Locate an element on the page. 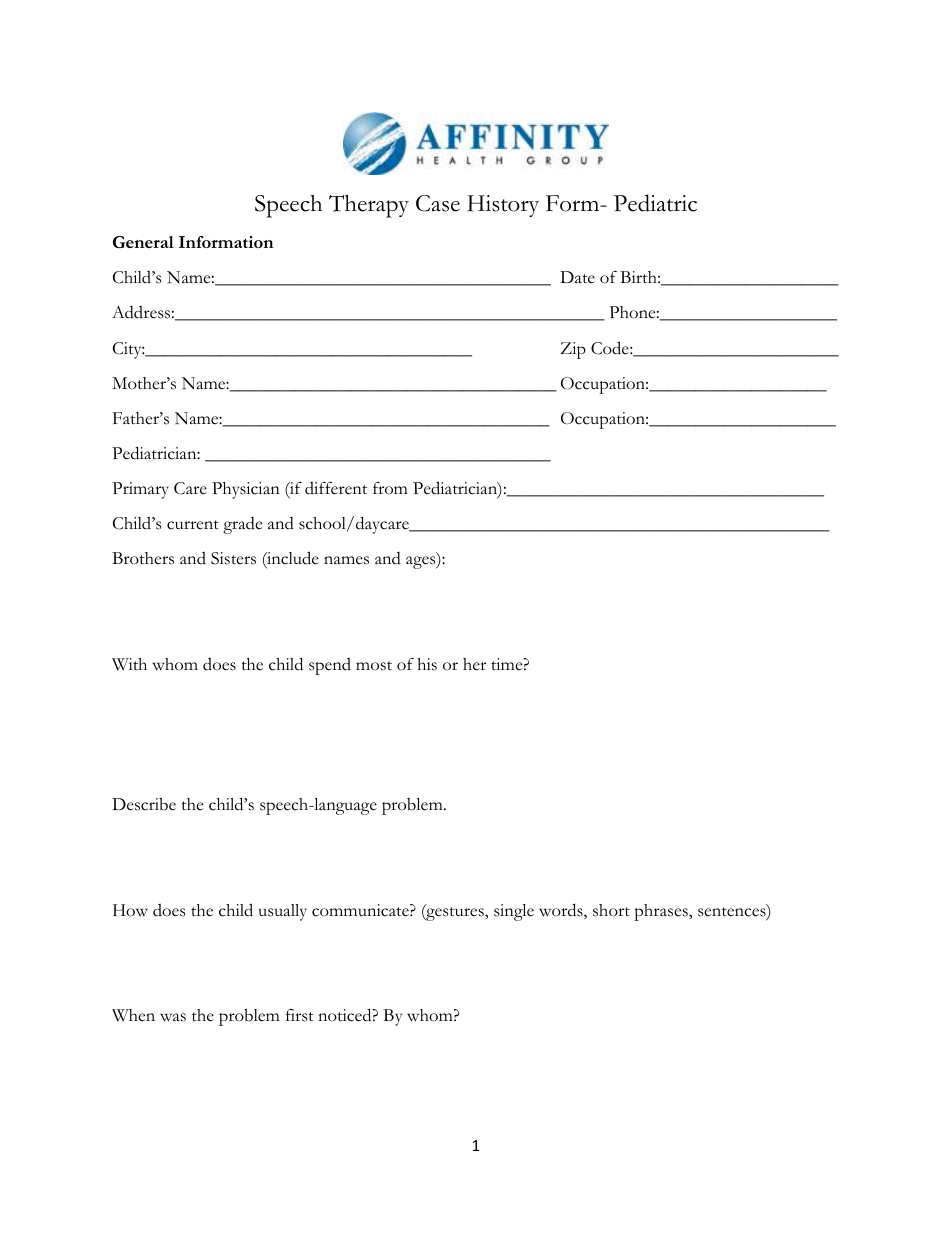  from is located at coordinates (390, 488).
